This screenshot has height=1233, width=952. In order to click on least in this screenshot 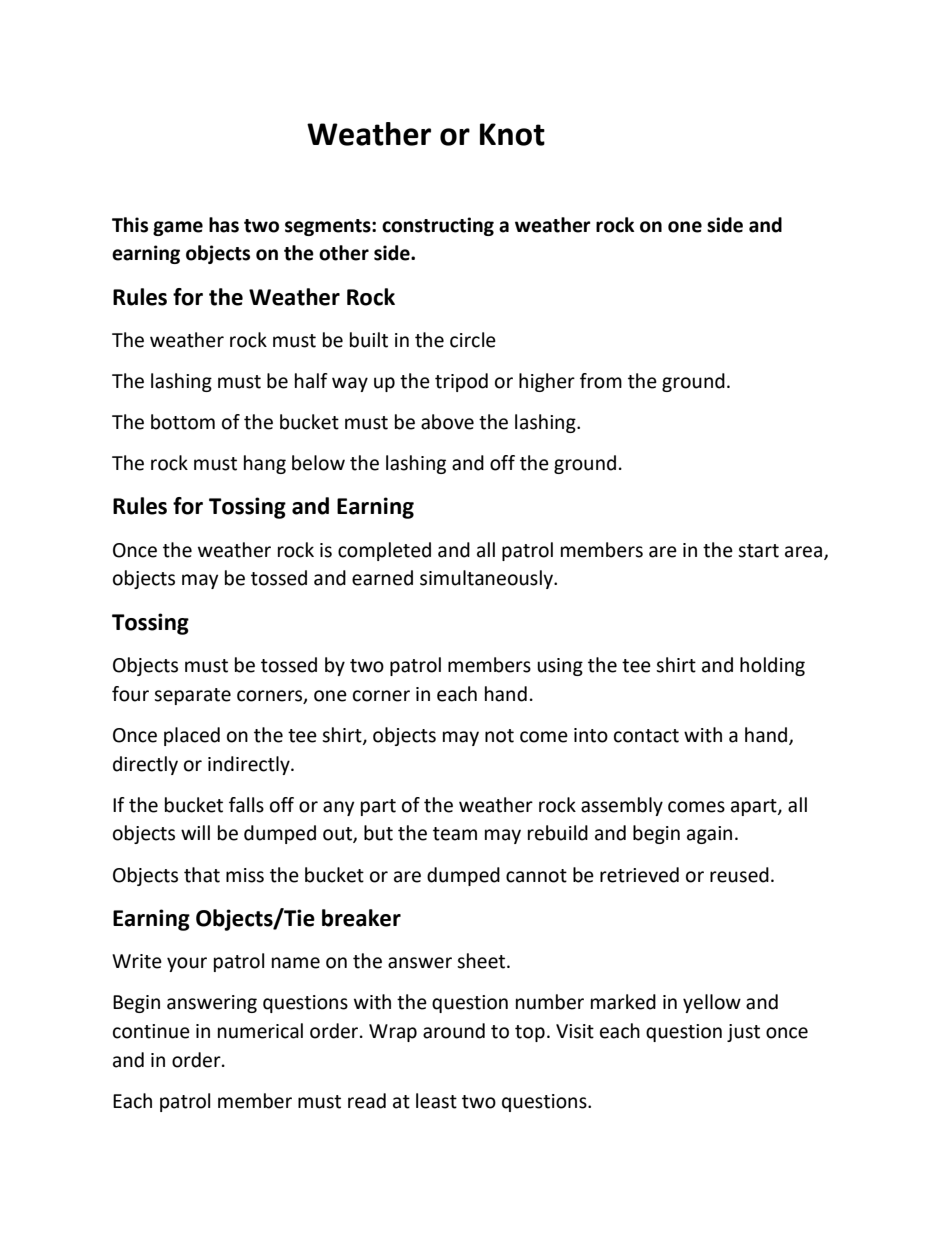, I will do `click(436, 1101)`.
